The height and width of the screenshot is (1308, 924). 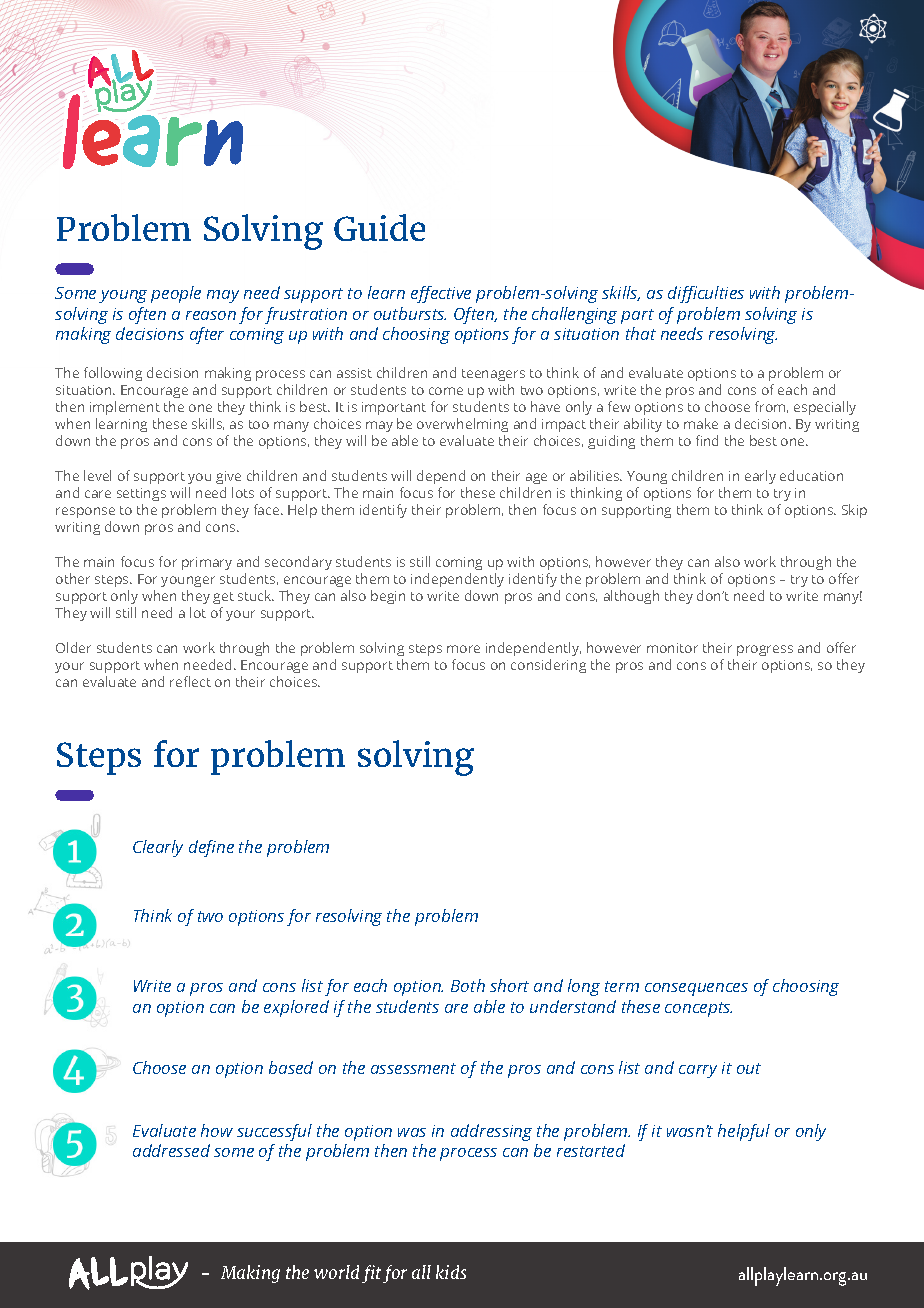 What do you see at coordinates (296, 1008) in the screenshot?
I see `explored` at bounding box center [296, 1008].
